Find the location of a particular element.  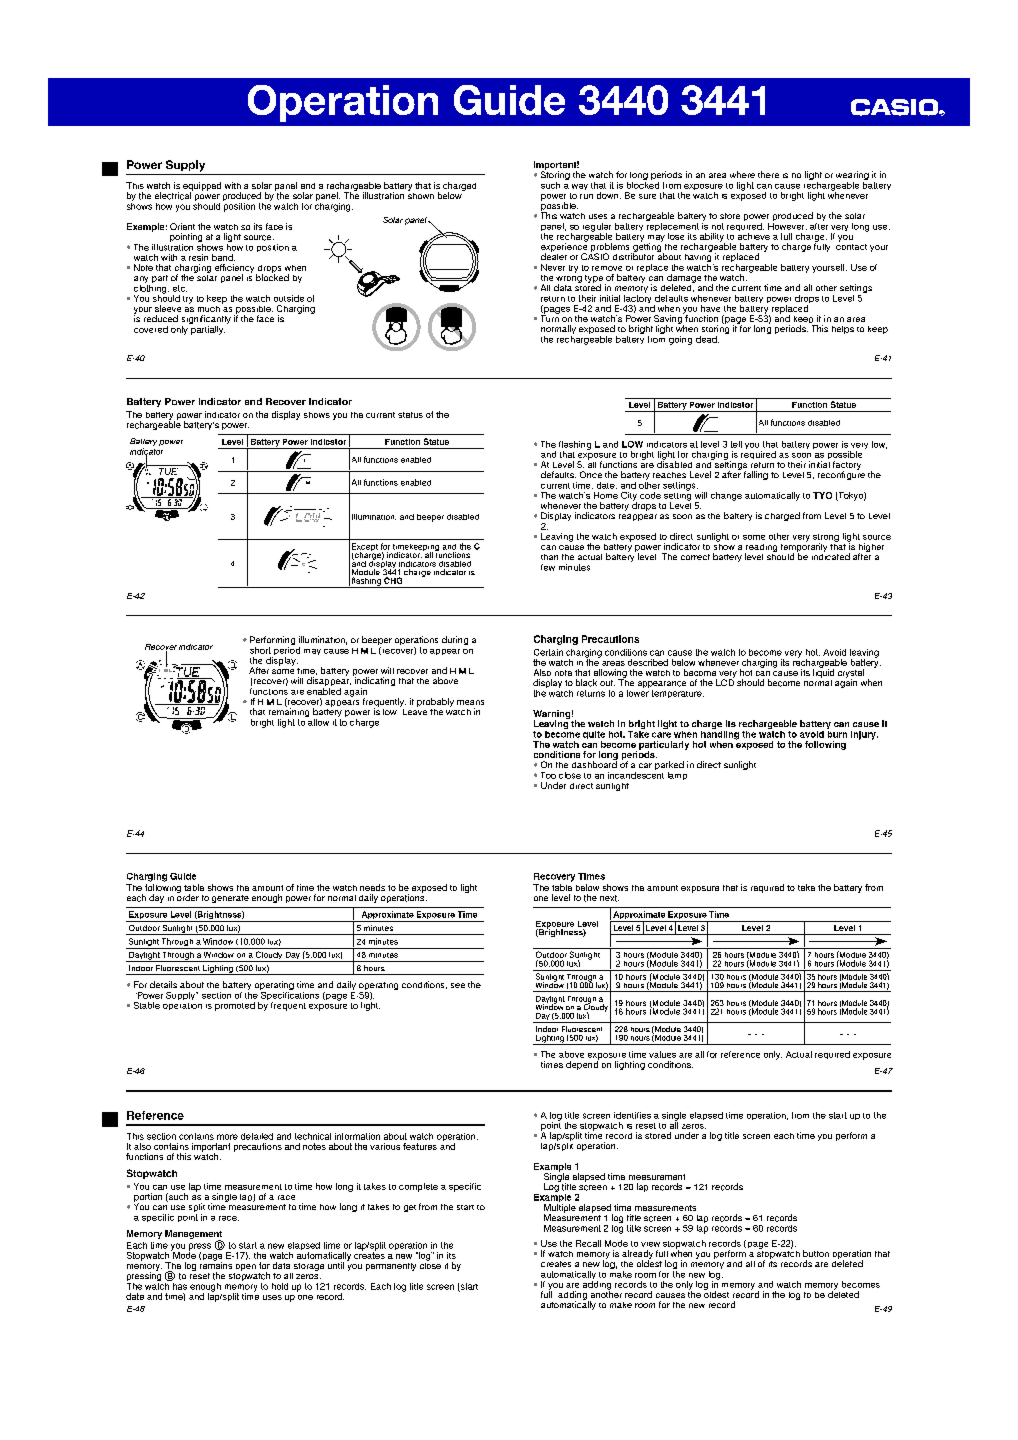

experience is located at coordinates (564, 247).
